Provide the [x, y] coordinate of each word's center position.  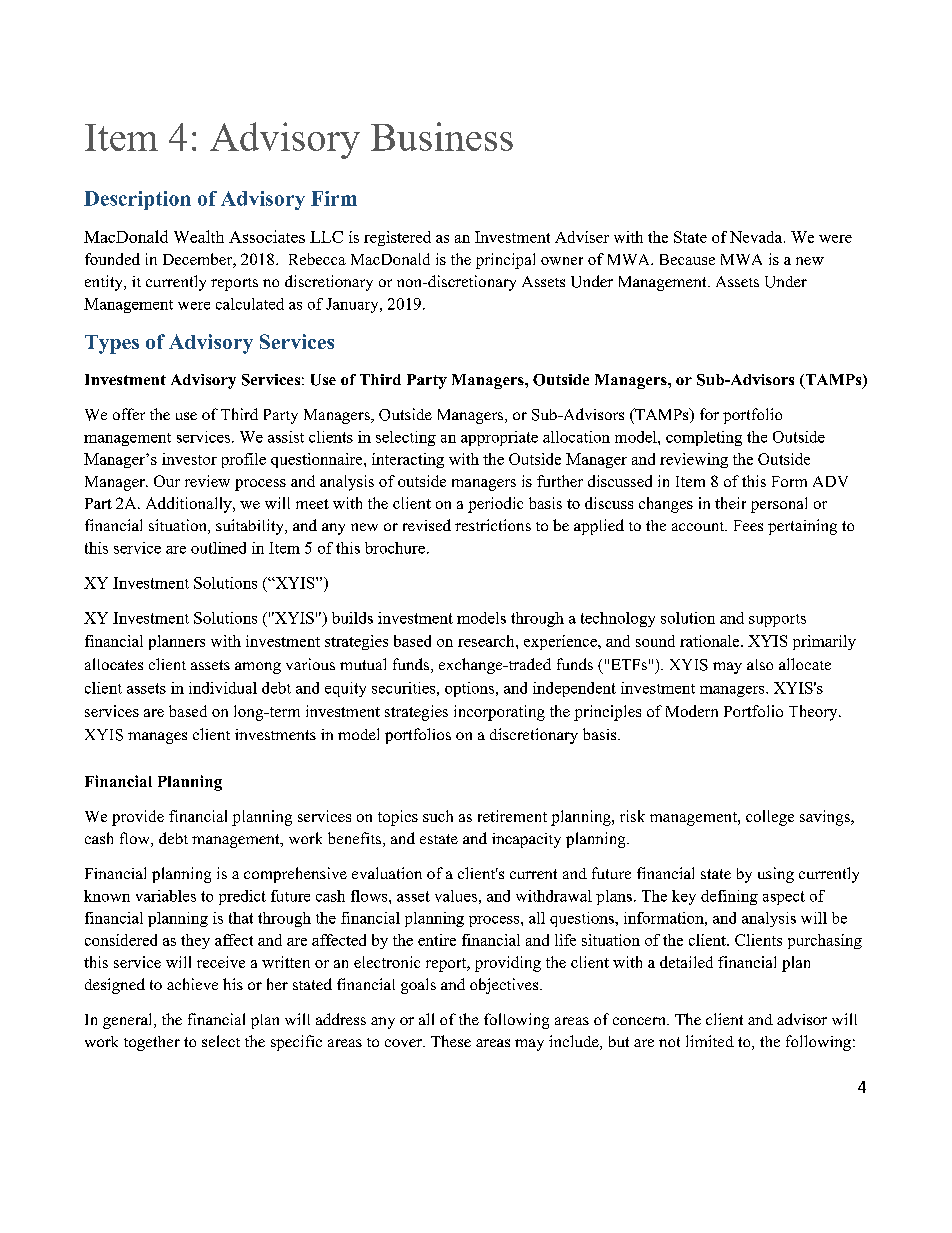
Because [687, 259]
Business [442, 136]
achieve [192, 984]
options [471, 689]
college [770, 818]
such [438, 816]
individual [223, 688]
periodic [495, 505]
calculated [250, 304]
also [760, 664]
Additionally [190, 505]
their [730, 503]
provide [138, 818]
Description [137, 200]
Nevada [757, 237]
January [353, 305]
